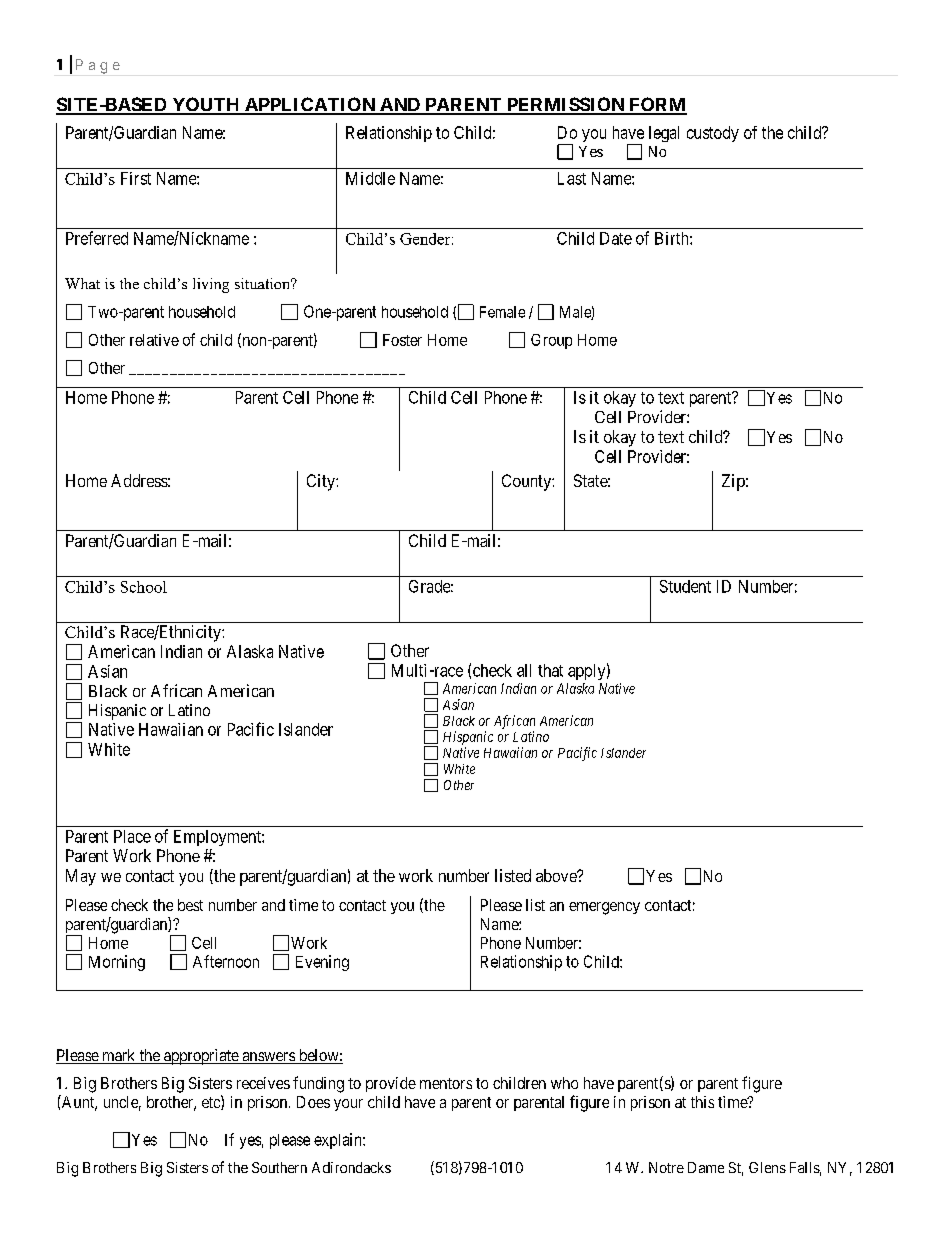 The image size is (952, 1233). I want to click on First, so click(136, 178).
